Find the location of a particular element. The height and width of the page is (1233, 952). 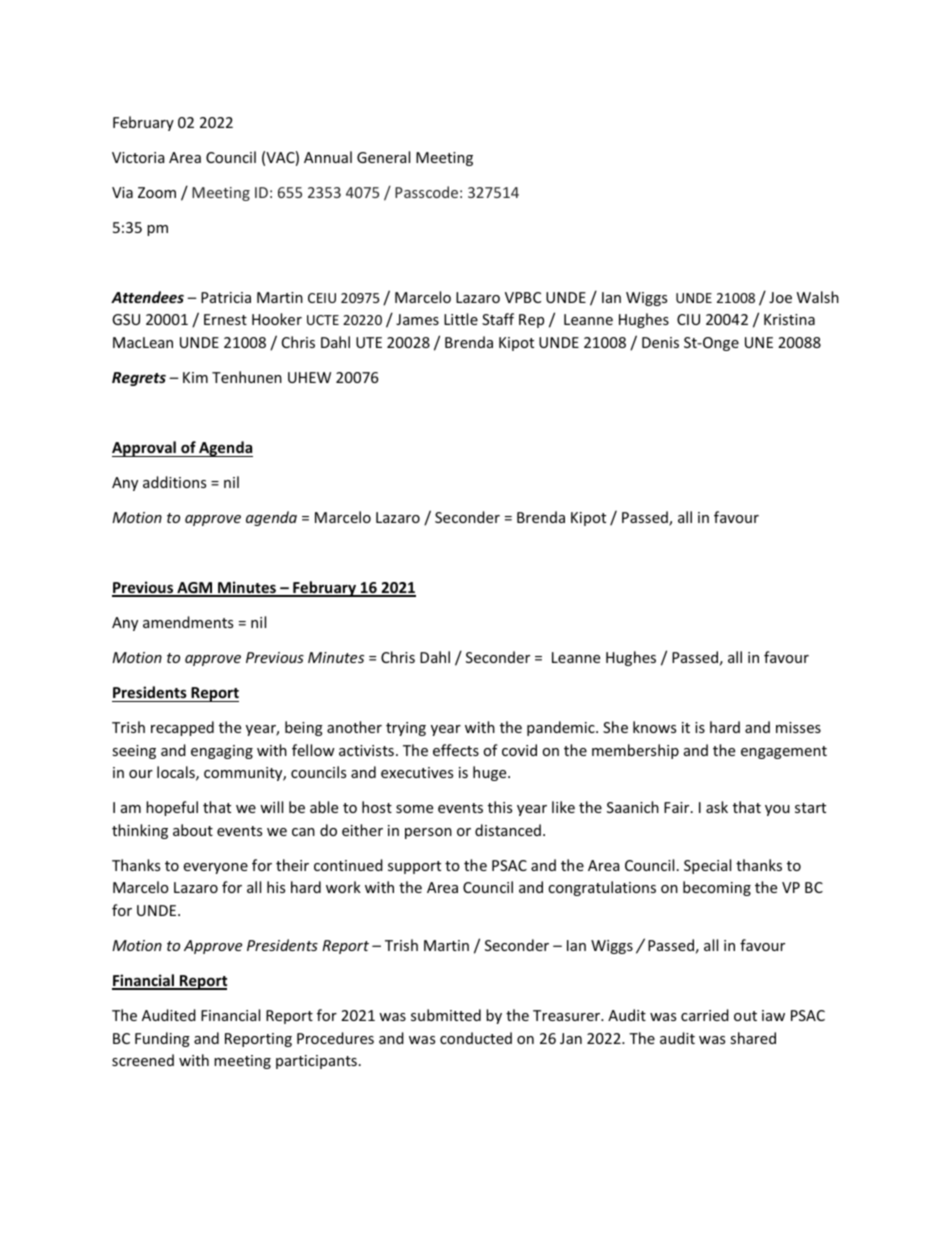

ask is located at coordinates (717, 807).
